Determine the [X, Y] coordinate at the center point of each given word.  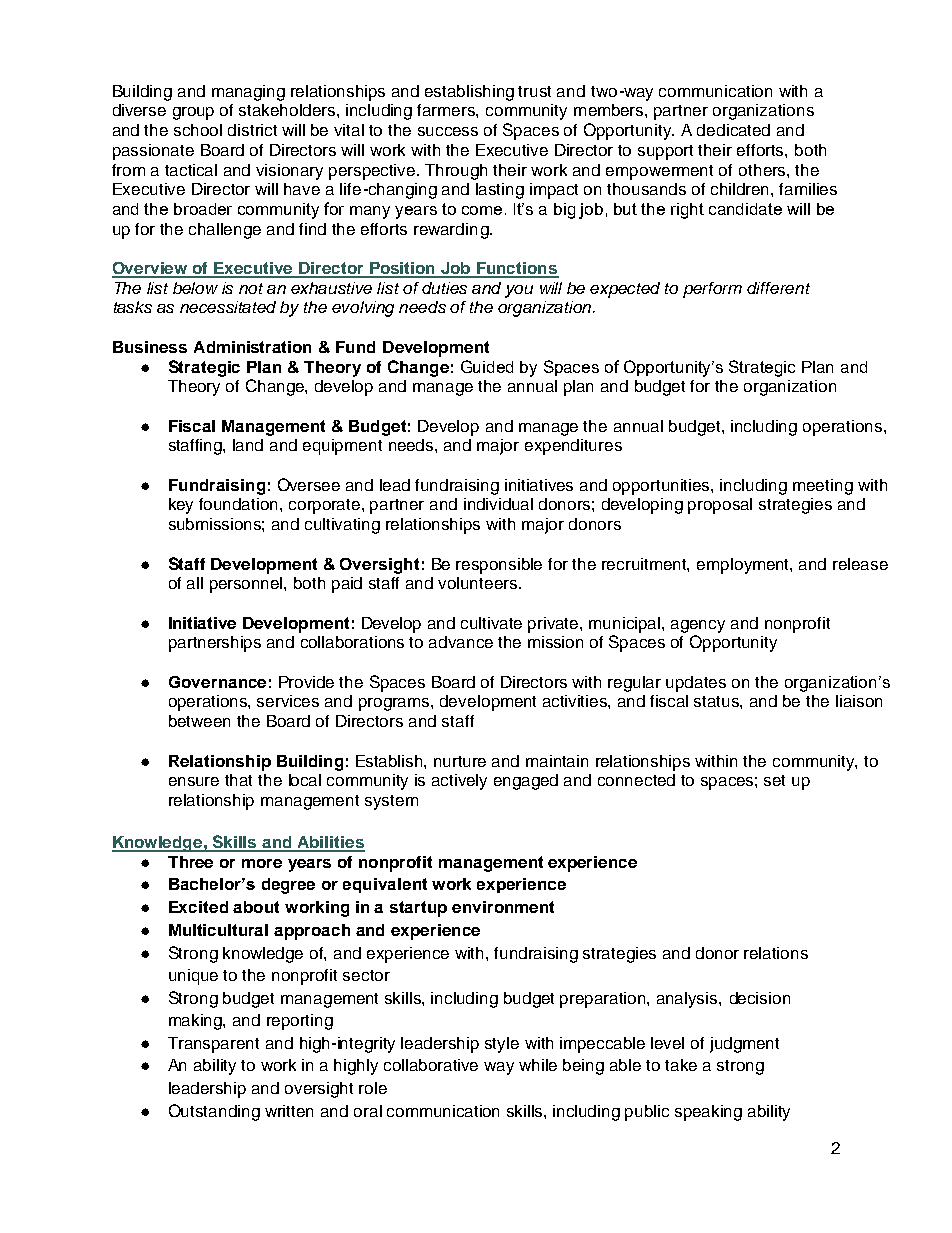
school [198, 130]
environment [503, 907]
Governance [217, 682]
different [778, 288]
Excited [198, 907]
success [448, 131]
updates [696, 684]
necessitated [228, 307]
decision [760, 998]
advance [461, 642]
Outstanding [214, 1112]
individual [498, 504]
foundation [240, 504]
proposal [720, 506]
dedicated [733, 130]
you [519, 291]
